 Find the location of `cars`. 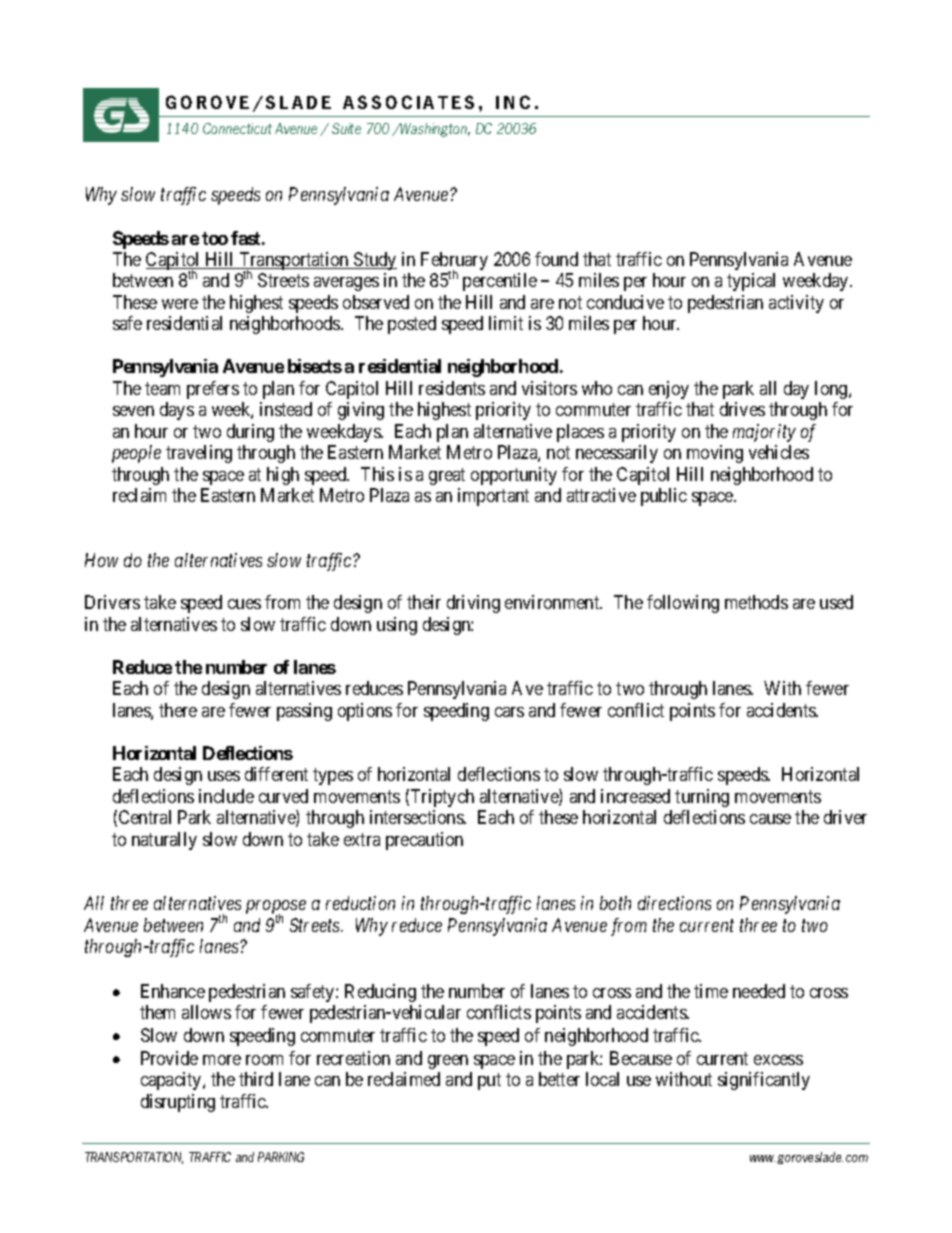

cars is located at coordinates (509, 712).
